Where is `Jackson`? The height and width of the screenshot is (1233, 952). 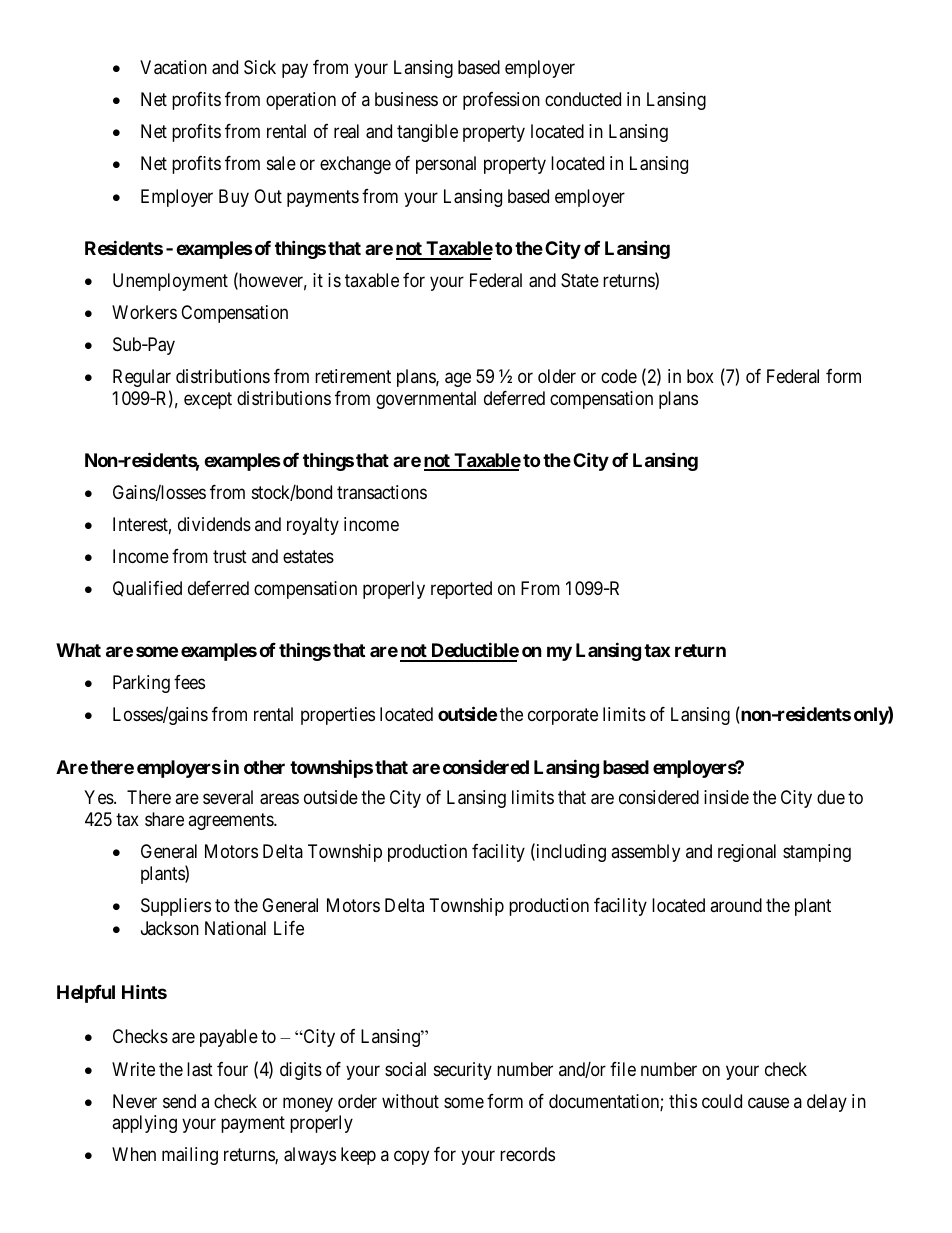
Jackson is located at coordinates (170, 928).
